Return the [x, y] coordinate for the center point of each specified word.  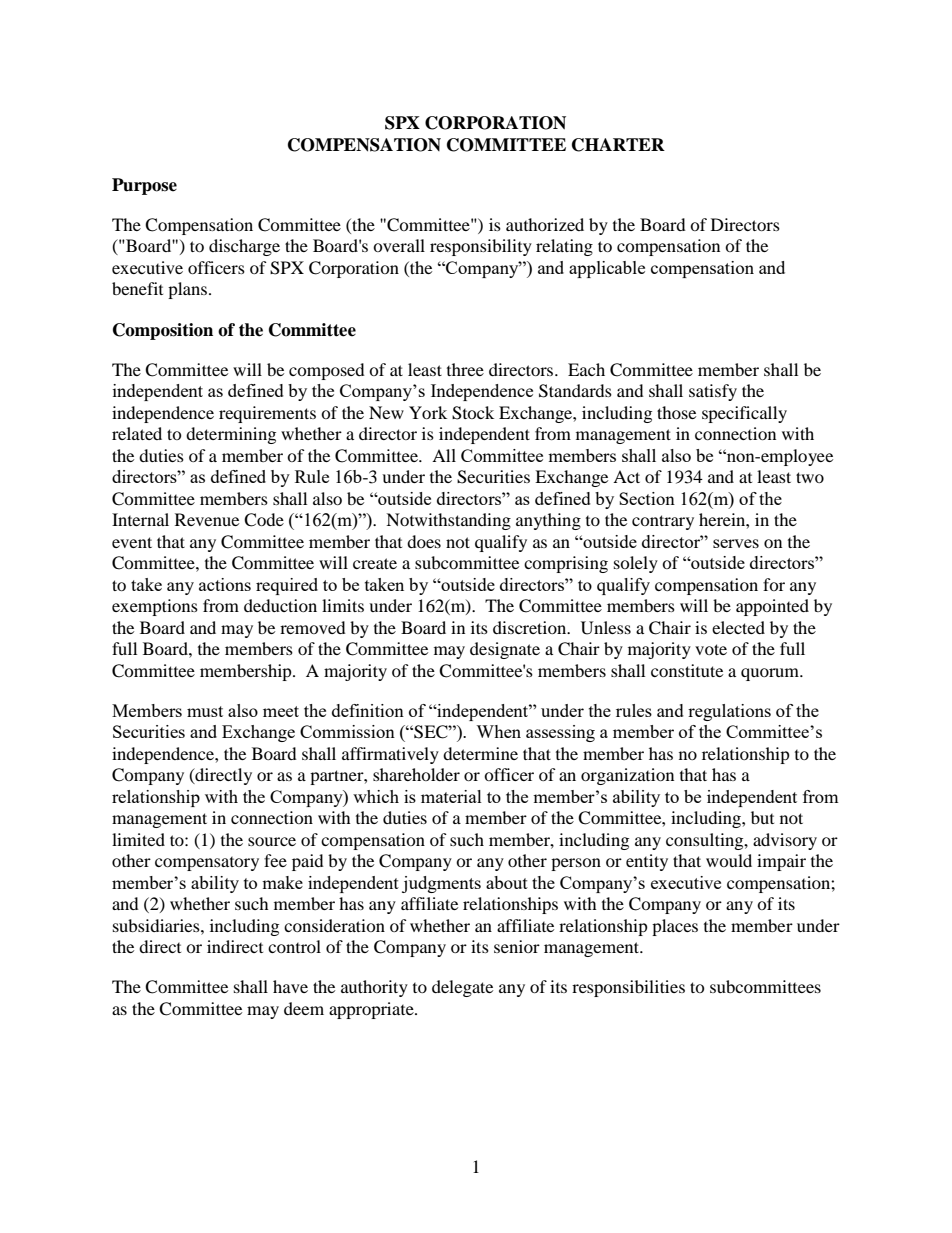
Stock [473, 413]
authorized [545, 224]
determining [231, 435]
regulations [729, 712]
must [205, 711]
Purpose [144, 186]
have [290, 986]
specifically [744, 414]
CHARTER [618, 145]
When [498, 731]
